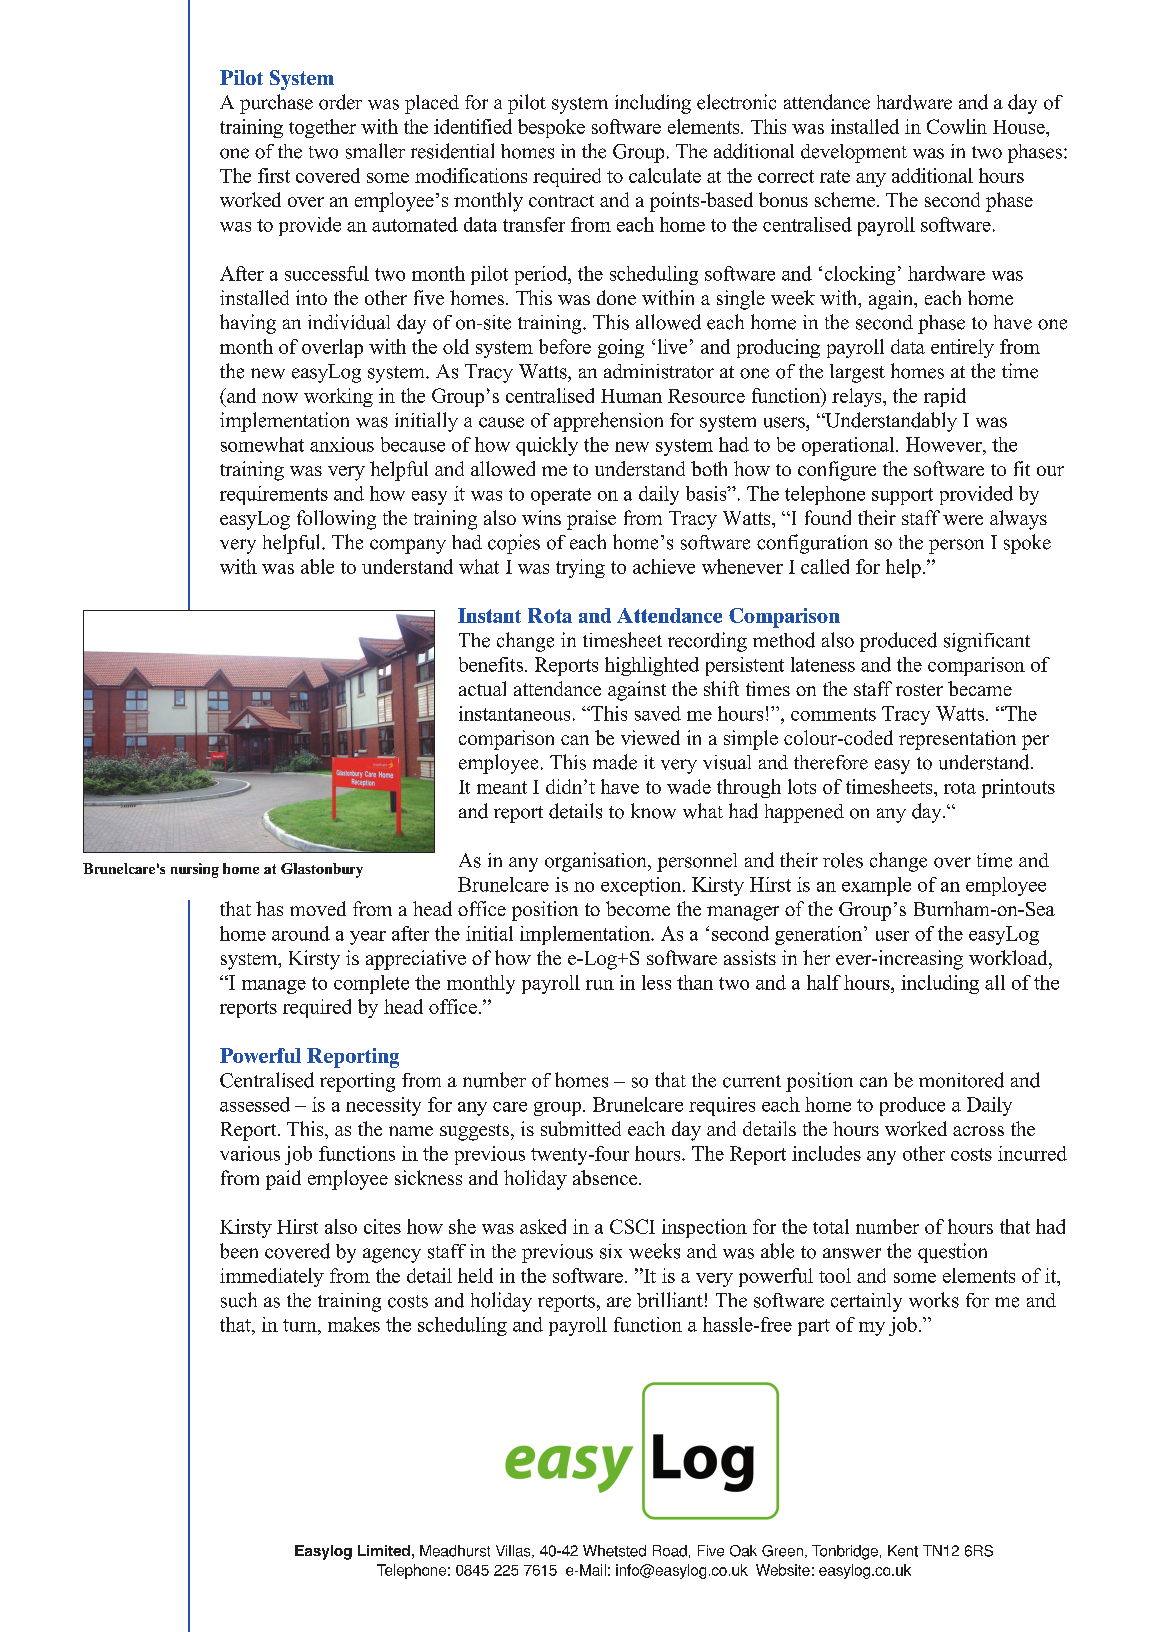  What do you see at coordinates (322, 128) in the document?
I see `together` at bounding box center [322, 128].
